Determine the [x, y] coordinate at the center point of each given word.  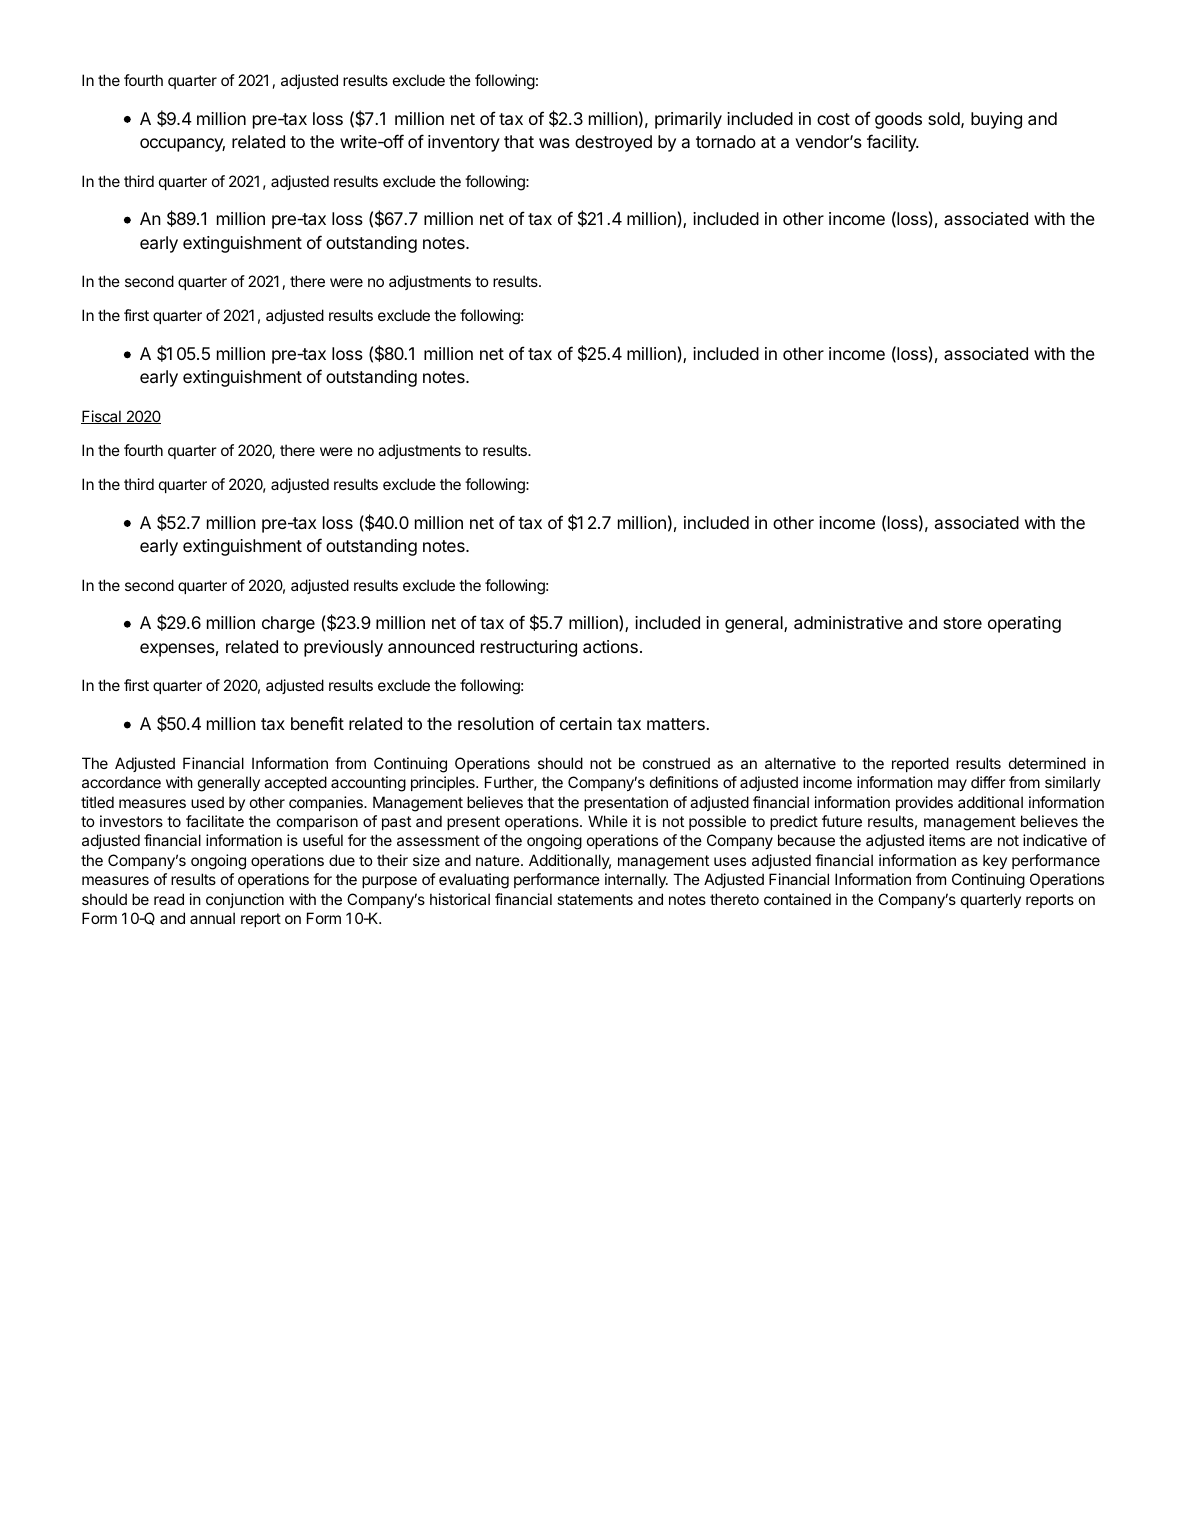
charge [288, 624]
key [995, 861]
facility [892, 143]
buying [996, 120]
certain [586, 723]
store [962, 623]
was [554, 143]
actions [610, 646]
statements [595, 899]
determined [1047, 763]
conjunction [245, 900]
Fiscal [102, 417]
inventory [464, 143]
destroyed [613, 143]
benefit [317, 723]
